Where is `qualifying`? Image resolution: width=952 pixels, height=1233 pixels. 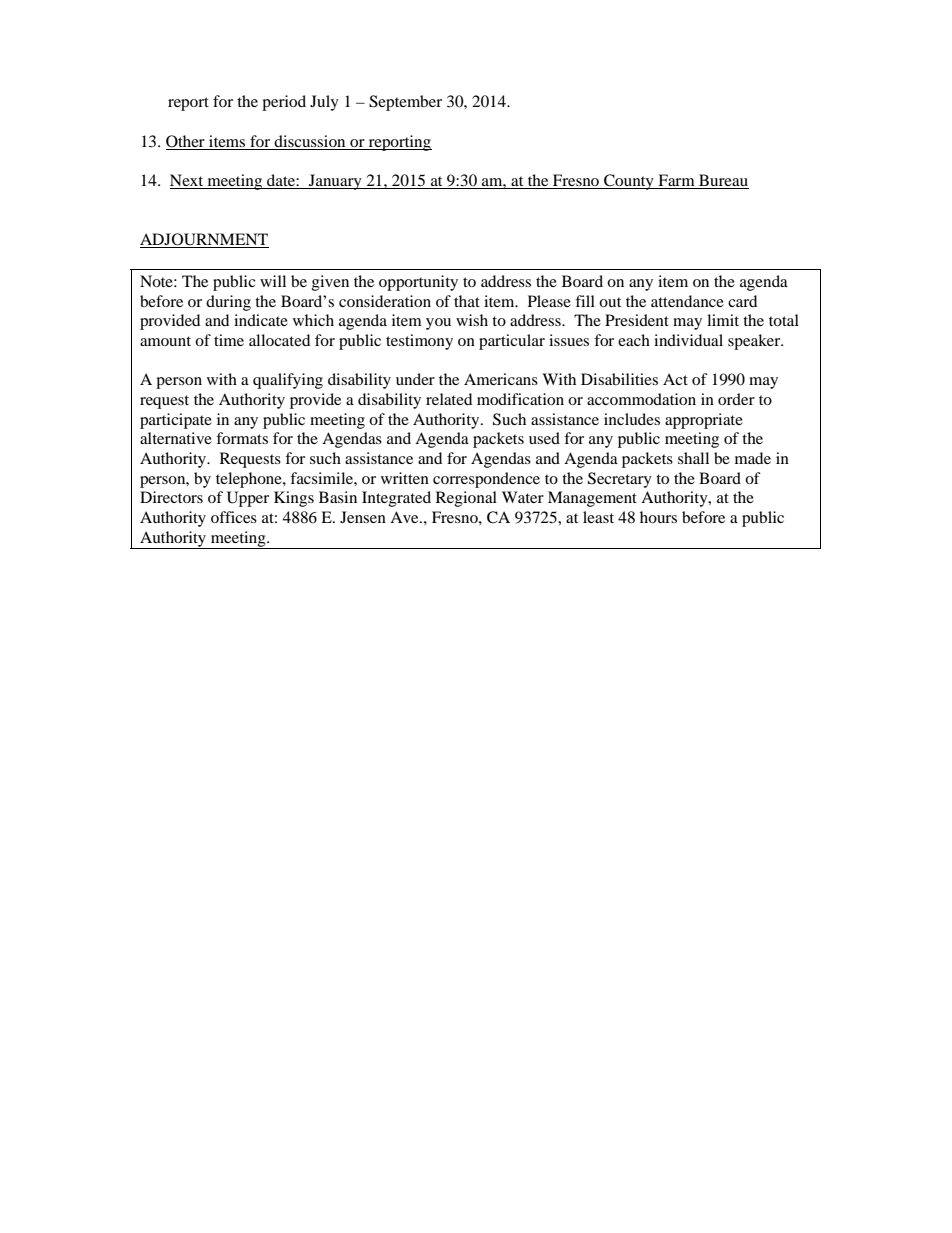 qualifying is located at coordinates (288, 381).
